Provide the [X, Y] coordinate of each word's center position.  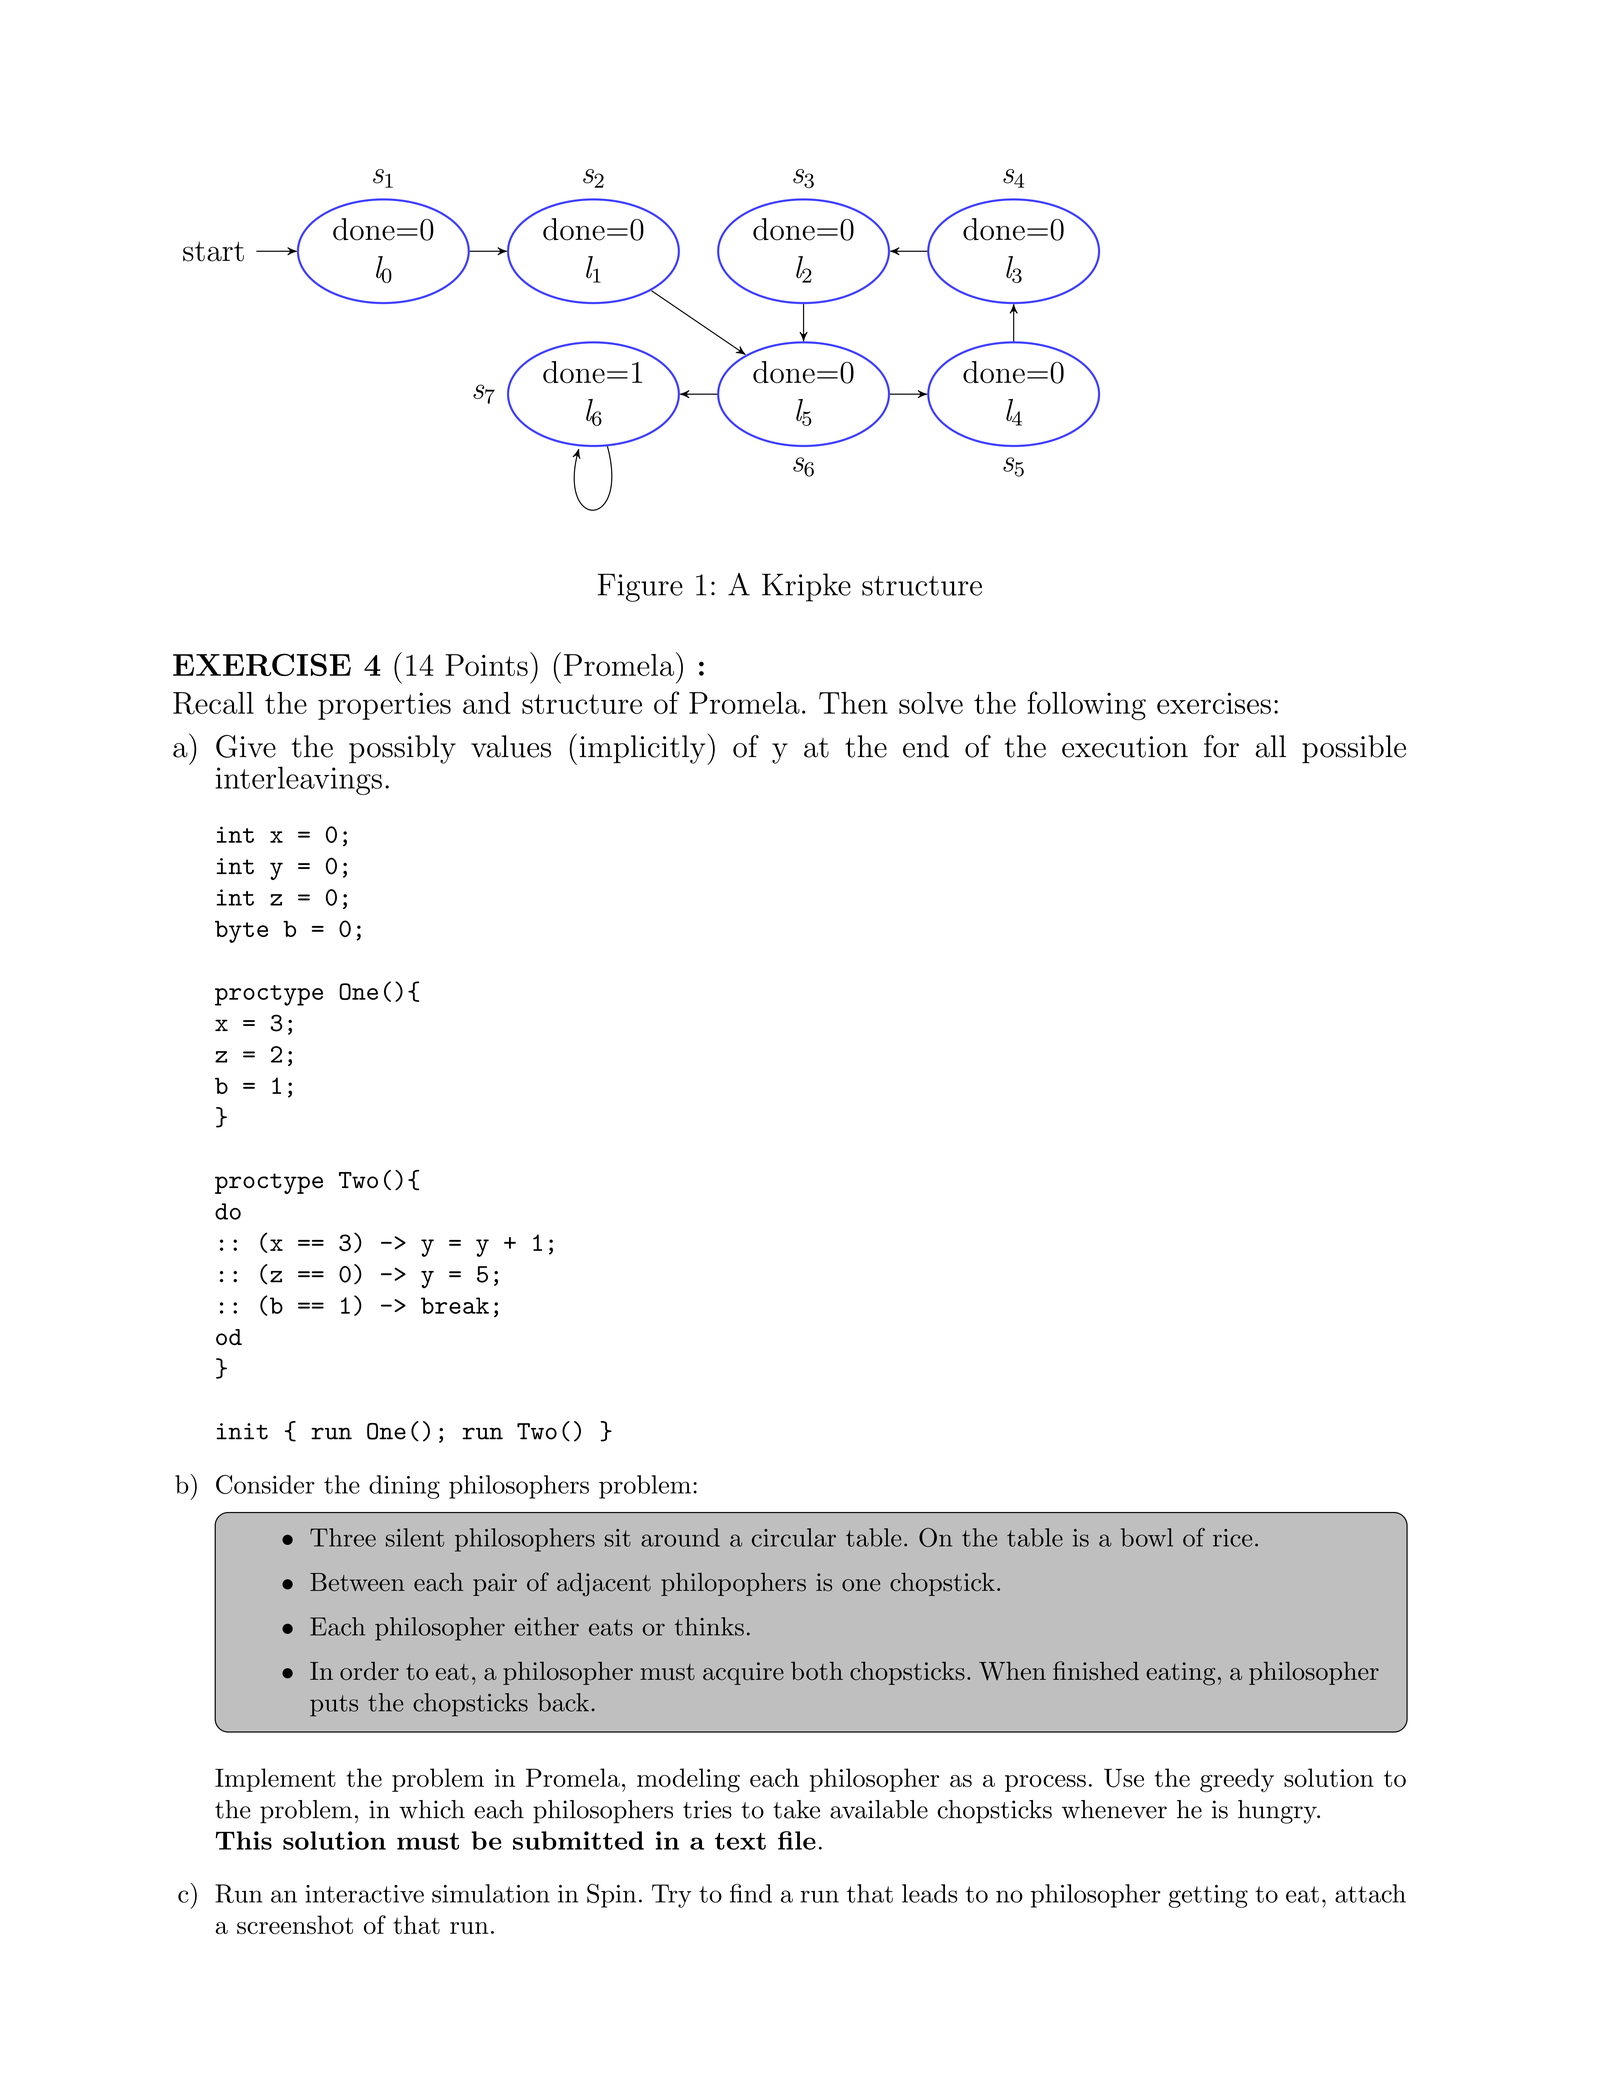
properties [384, 706]
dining [404, 1487]
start [213, 251]
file [797, 1840]
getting [1208, 1896]
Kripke [806, 587]
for [1221, 746]
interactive [364, 1894]
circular [794, 1537]
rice [1232, 1538]
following [1086, 705]
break [455, 1305]
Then [853, 703]
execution [1125, 747]
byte [241, 932]
